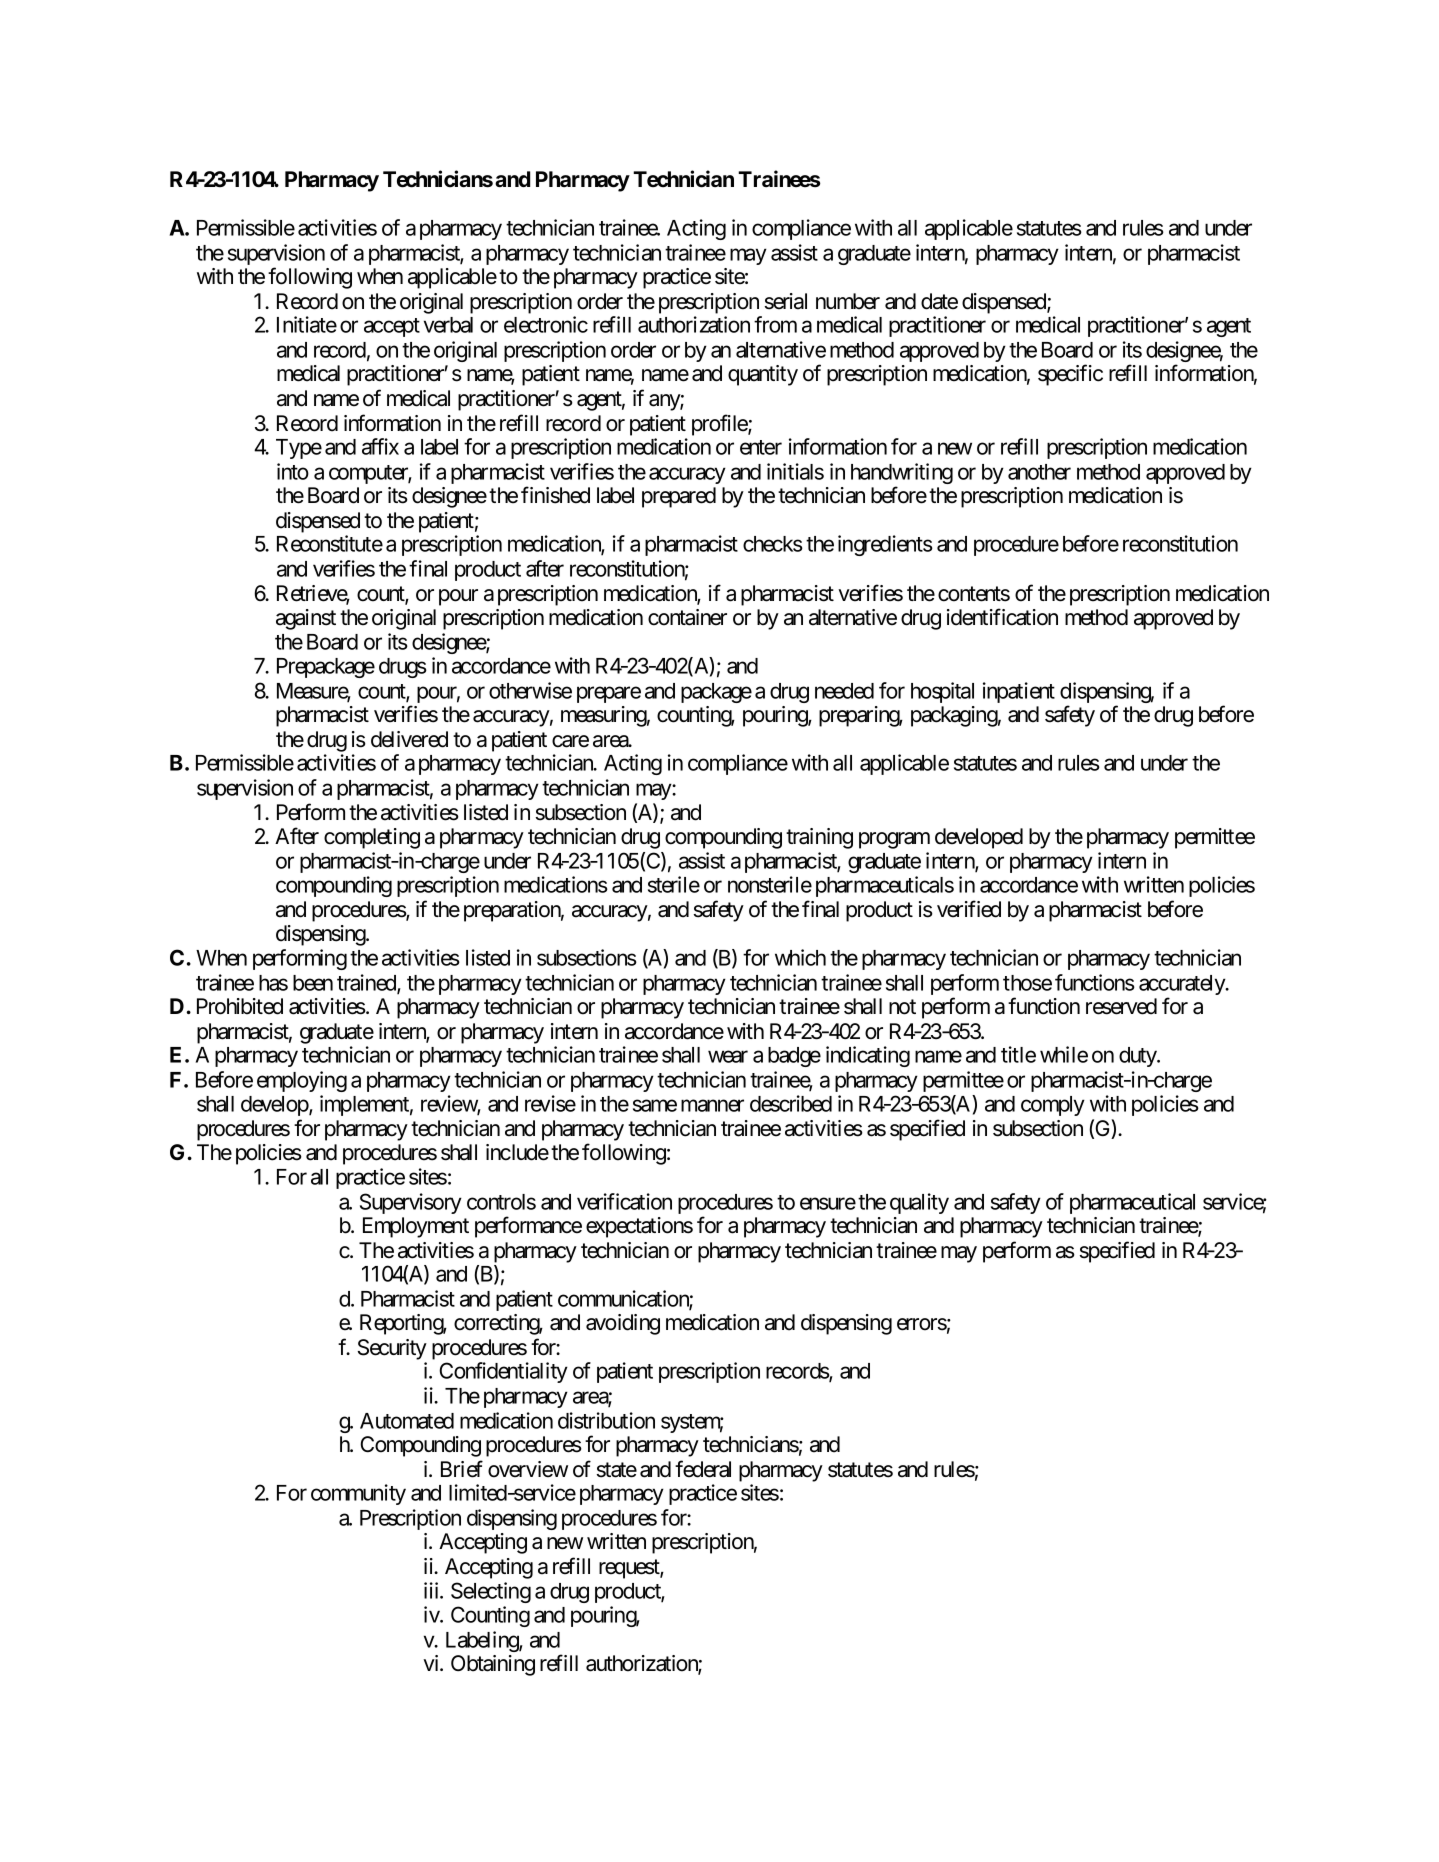 This screenshot has width=1439, height=1862. I want to click on Supervisory, so click(411, 1203).
